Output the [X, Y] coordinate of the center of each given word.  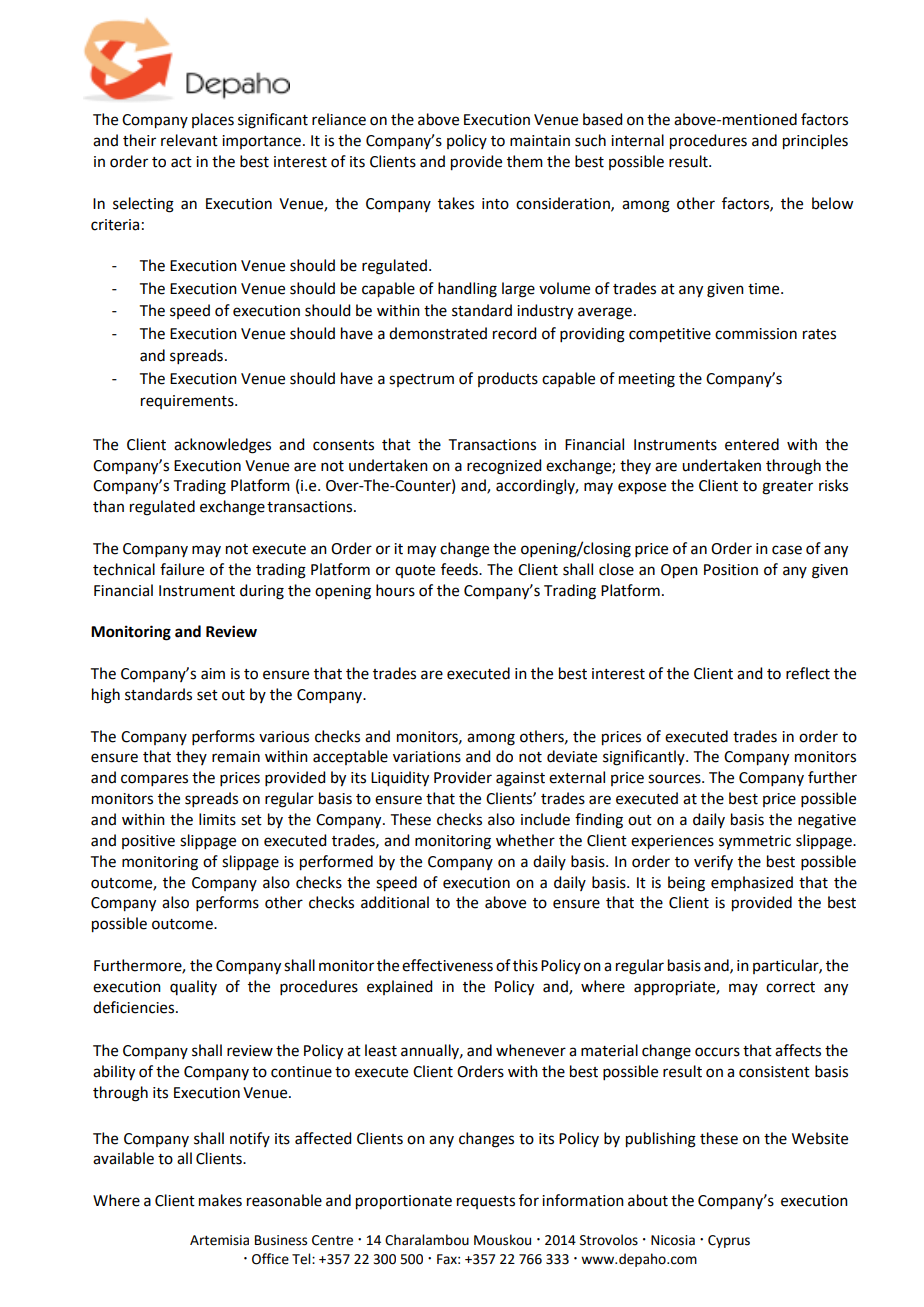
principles [815, 142]
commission [756, 334]
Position [731, 570]
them [525, 161]
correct [790, 987]
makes [220, 1200]
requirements [188, 402]
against [520, 779]
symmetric [755, 842]
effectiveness [447, 965]
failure [182, 569]
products [508, 379]
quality [193, 987]
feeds [460, 569]
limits [217, 819]
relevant [189, 140]
